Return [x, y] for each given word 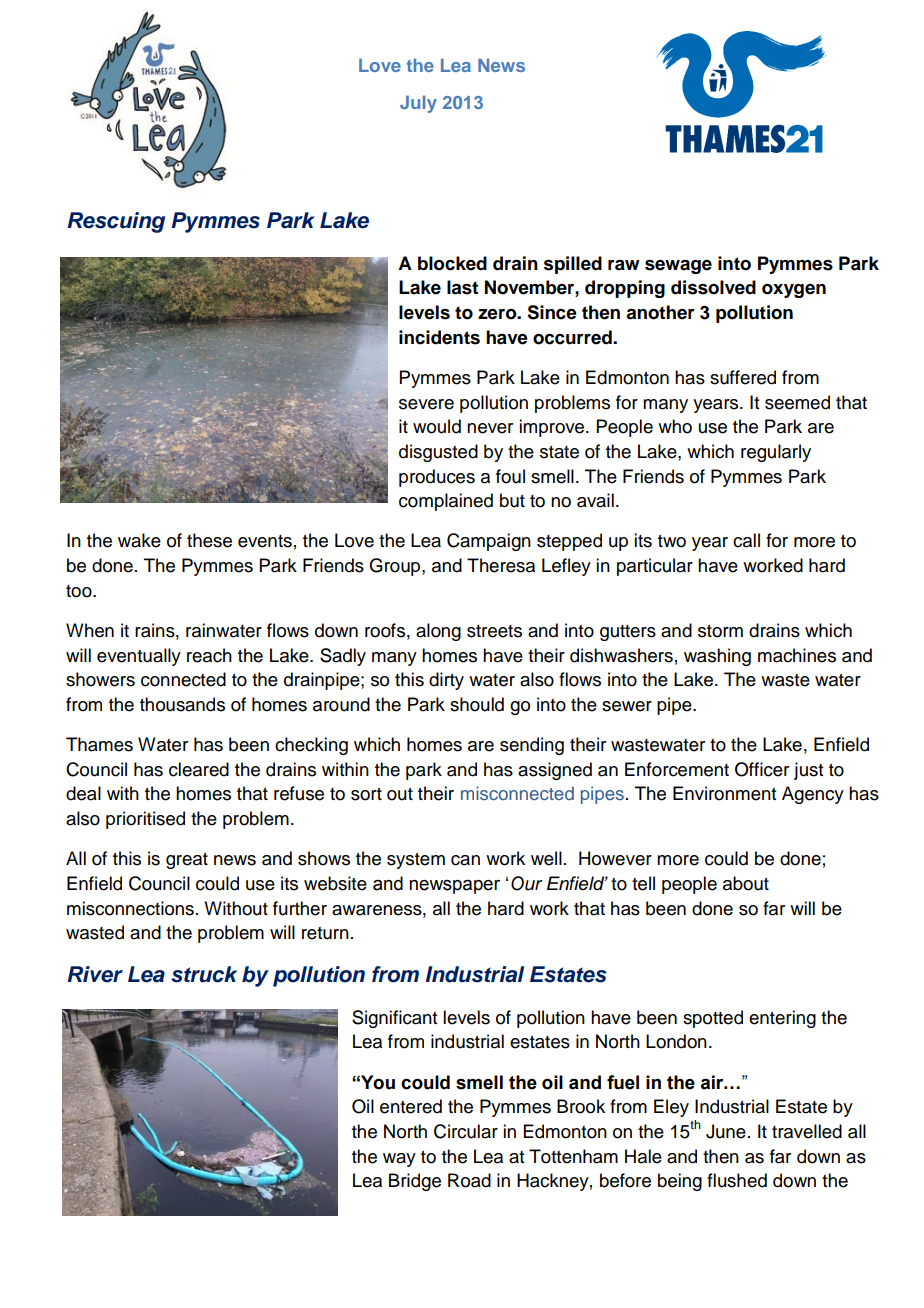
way [399, 1160]
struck [204, 974]
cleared [199, 769]
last [462, 287]
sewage [678, 267]
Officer [762, 769]
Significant [394, 1019]
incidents [439, 337]
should [477, 704]
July [418, 104]
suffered [743, 377]
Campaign [489, 542]
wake [139, 540]
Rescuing [116, 222]
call [746, 540]
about [746, 883]
